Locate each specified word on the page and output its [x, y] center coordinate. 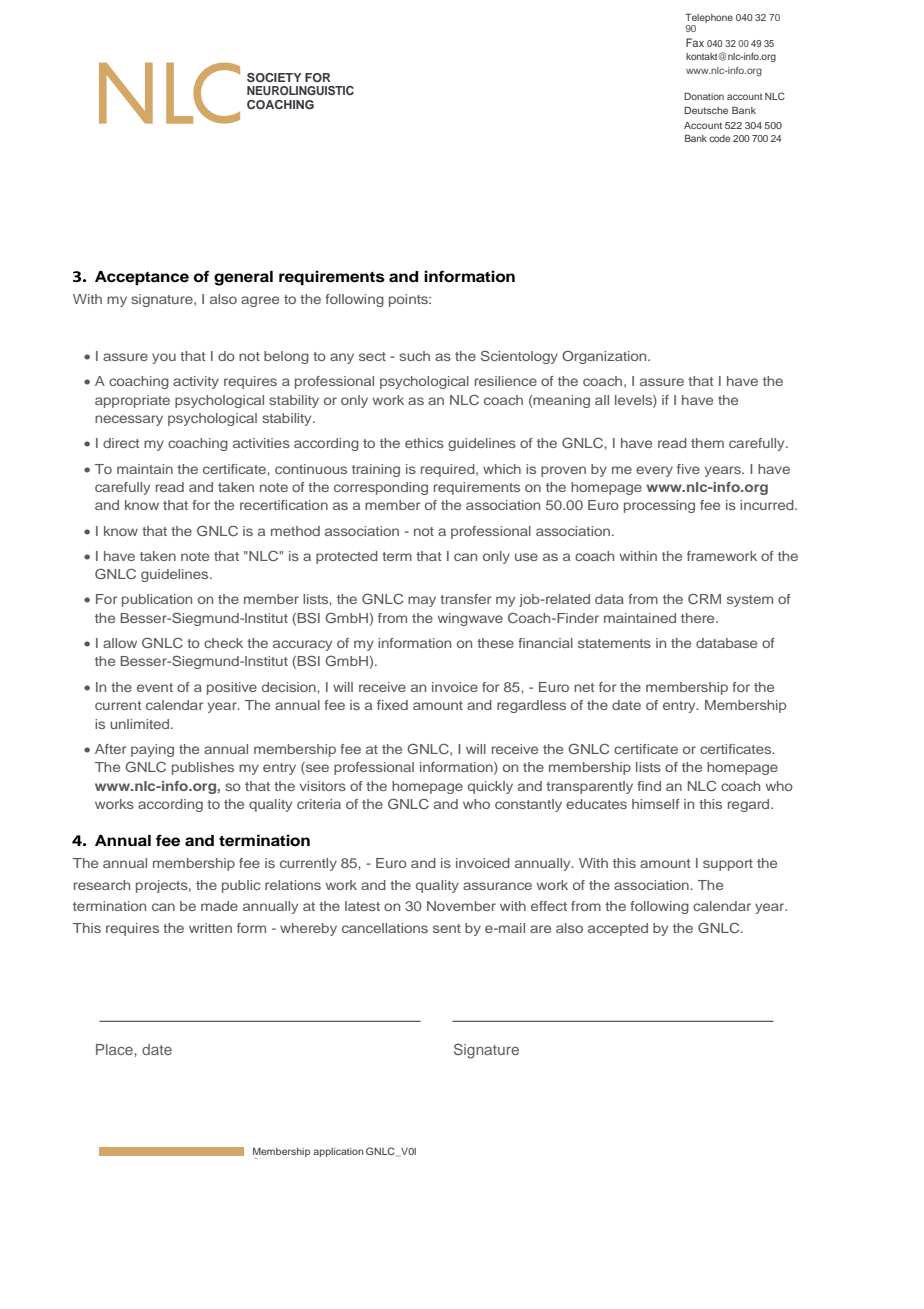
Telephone [709, 18]
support [728, 865]
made [219, 906]
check [223, 643]
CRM [704, 598]
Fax [695, 42]
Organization [605, 357]
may [422, 601]
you [164, 358]
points [409, 300]
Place [115, 1049]
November [461, 906]
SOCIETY [274, 77]
